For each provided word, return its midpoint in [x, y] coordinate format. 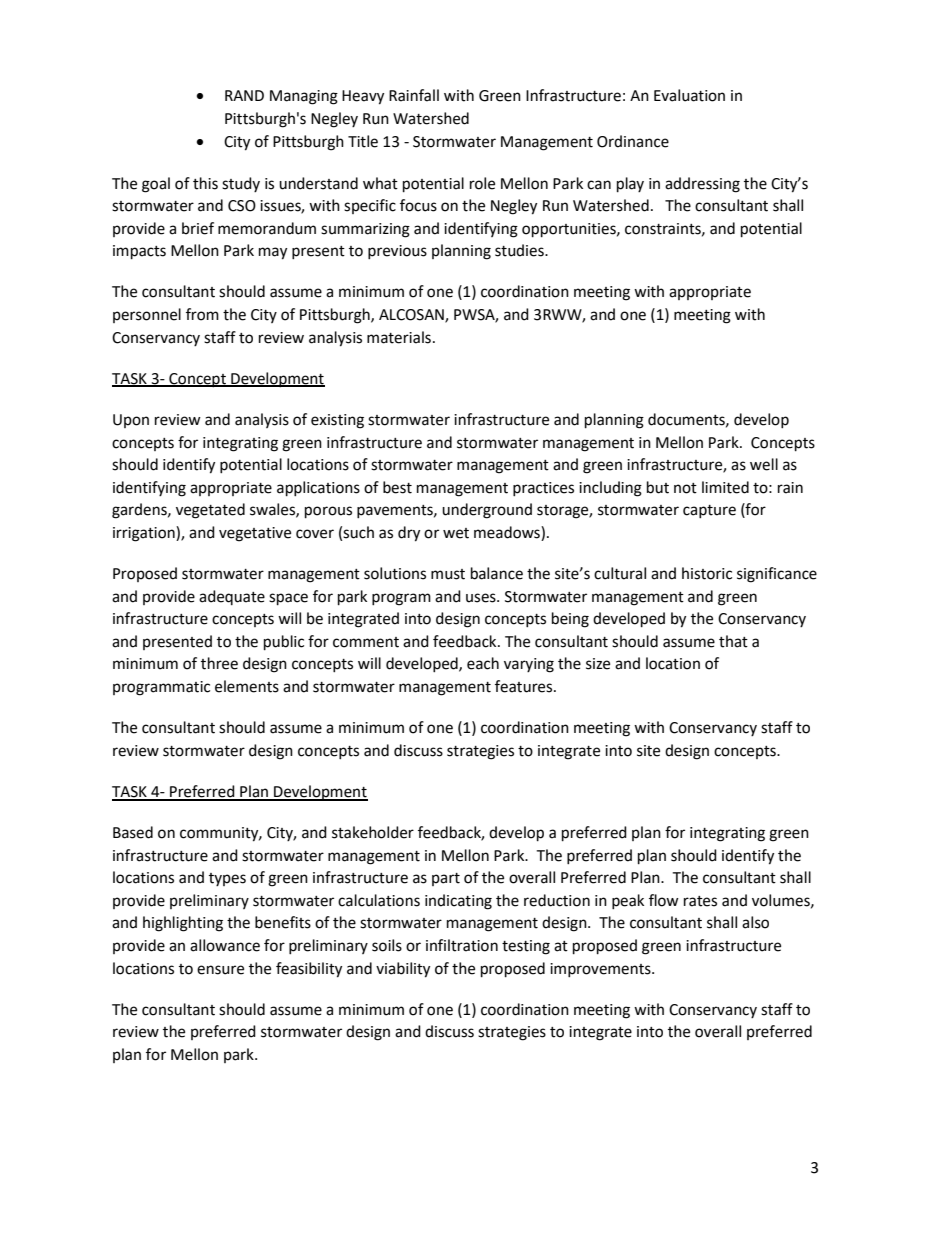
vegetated [210, 511]
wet [456, 533]
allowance [225, 945]
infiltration [462, 945]
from [202, 314]
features [525, 686]
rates [700, 901]
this [205, 183]
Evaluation [689, 95]
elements [247, 686]
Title [363, 141]
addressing [702, 185]
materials [399, 337]
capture [709, 511]
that [733, 641]
